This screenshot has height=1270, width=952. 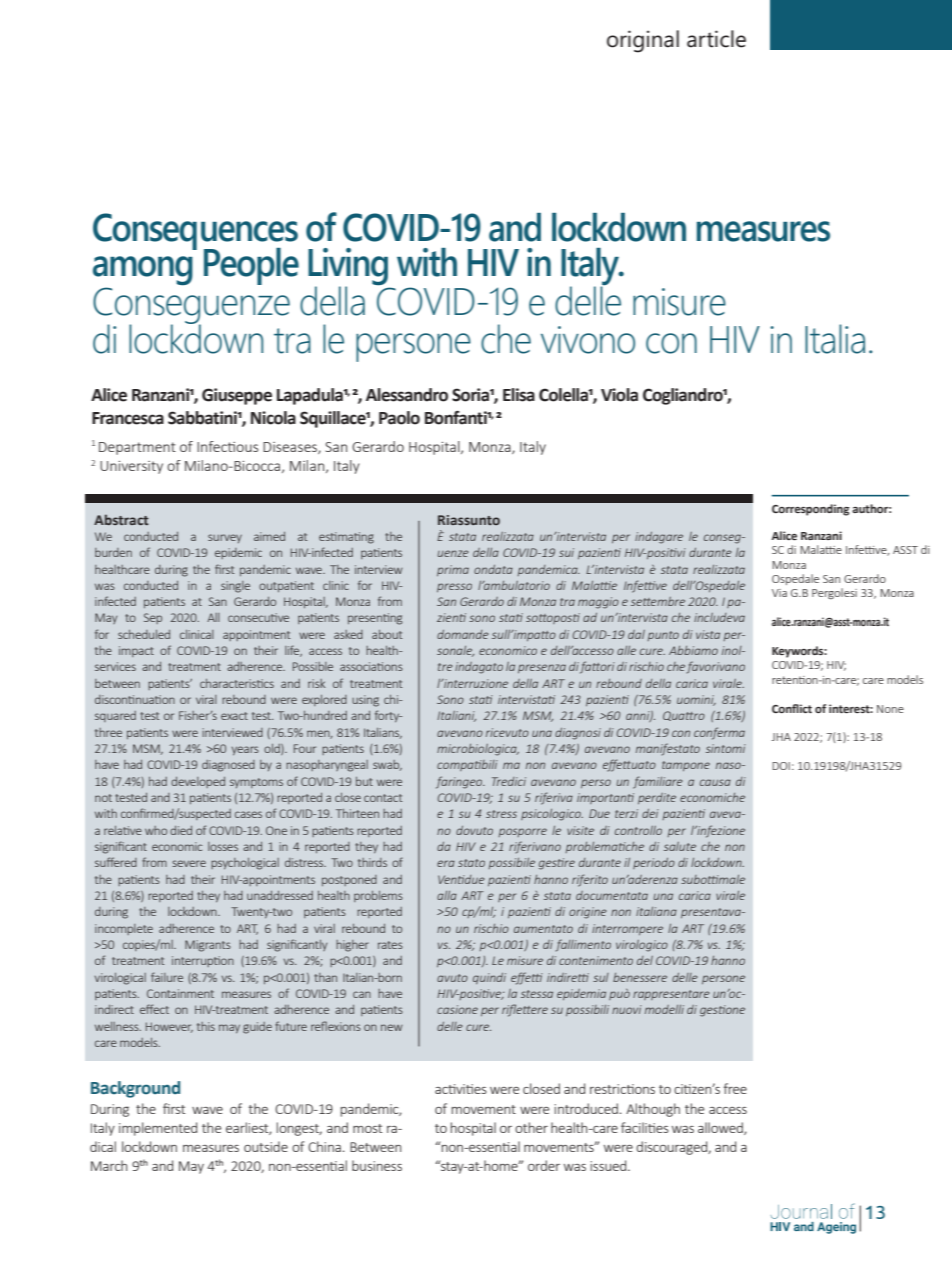 What do you see at coordinates (453, 570) in the screenshot?
I see `prima` at bounding box center [453, 570].
